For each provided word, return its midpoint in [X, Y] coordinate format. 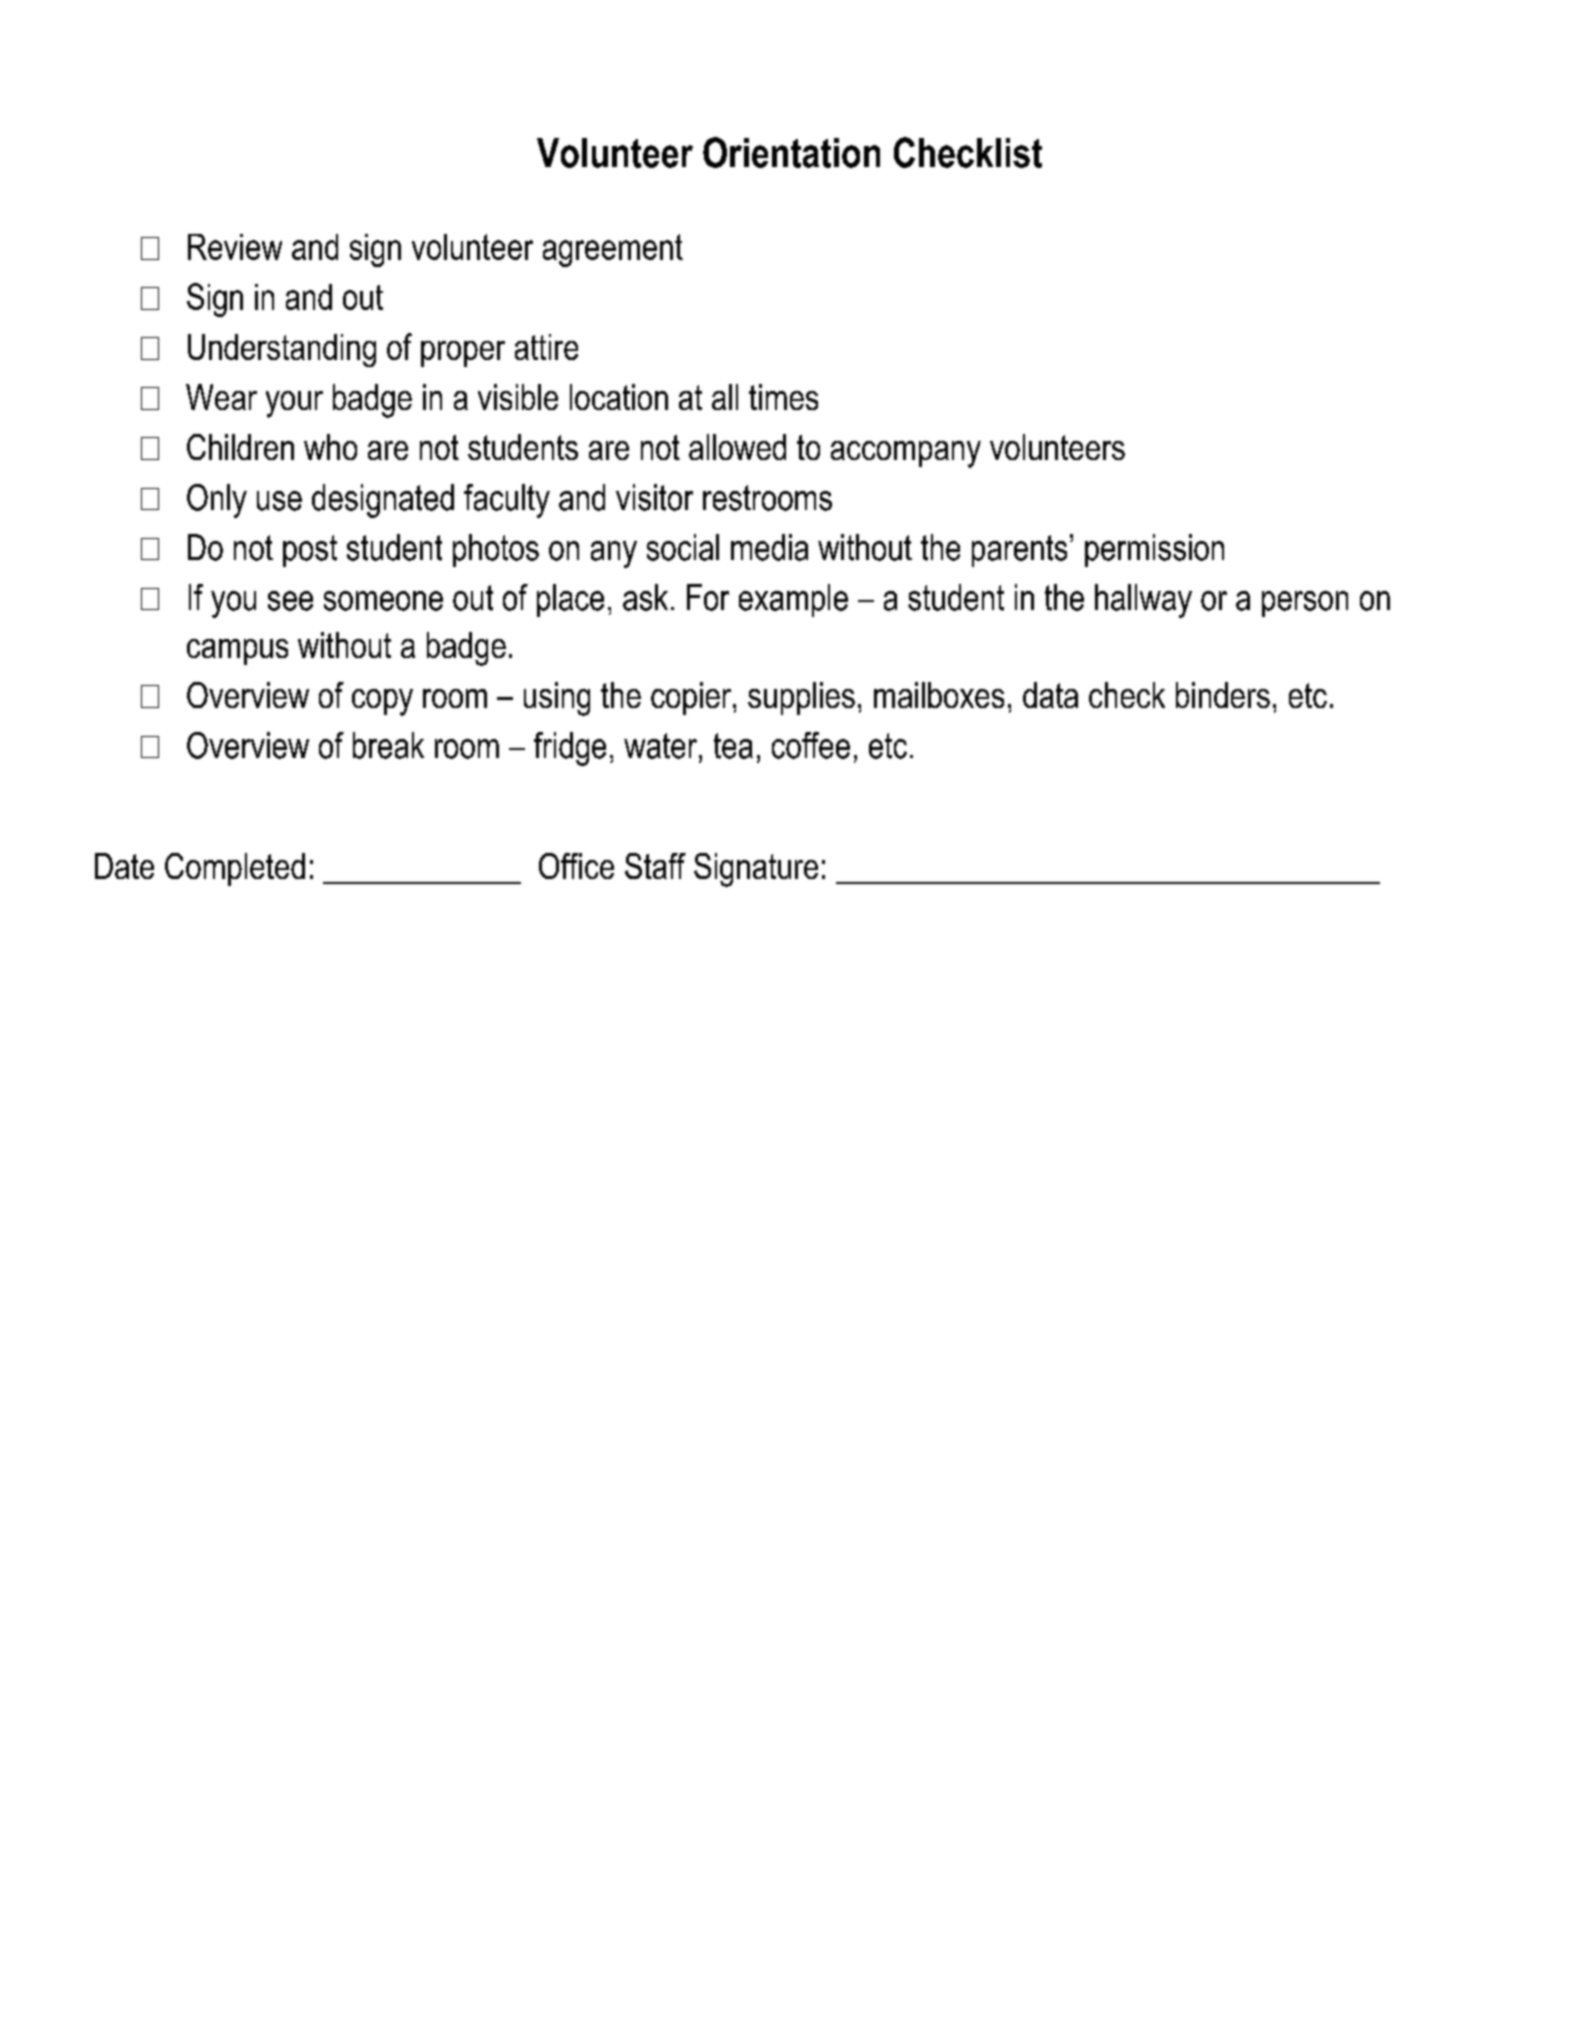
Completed [235, 869]
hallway [1143, 601]
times [783, 397]
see [290, 601]
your [294, 404]
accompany [906, 454]
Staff [655, 866]
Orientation [791, 152]
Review [235, 247]
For [708, 597]
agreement [613, 250]
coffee [811, 745]
